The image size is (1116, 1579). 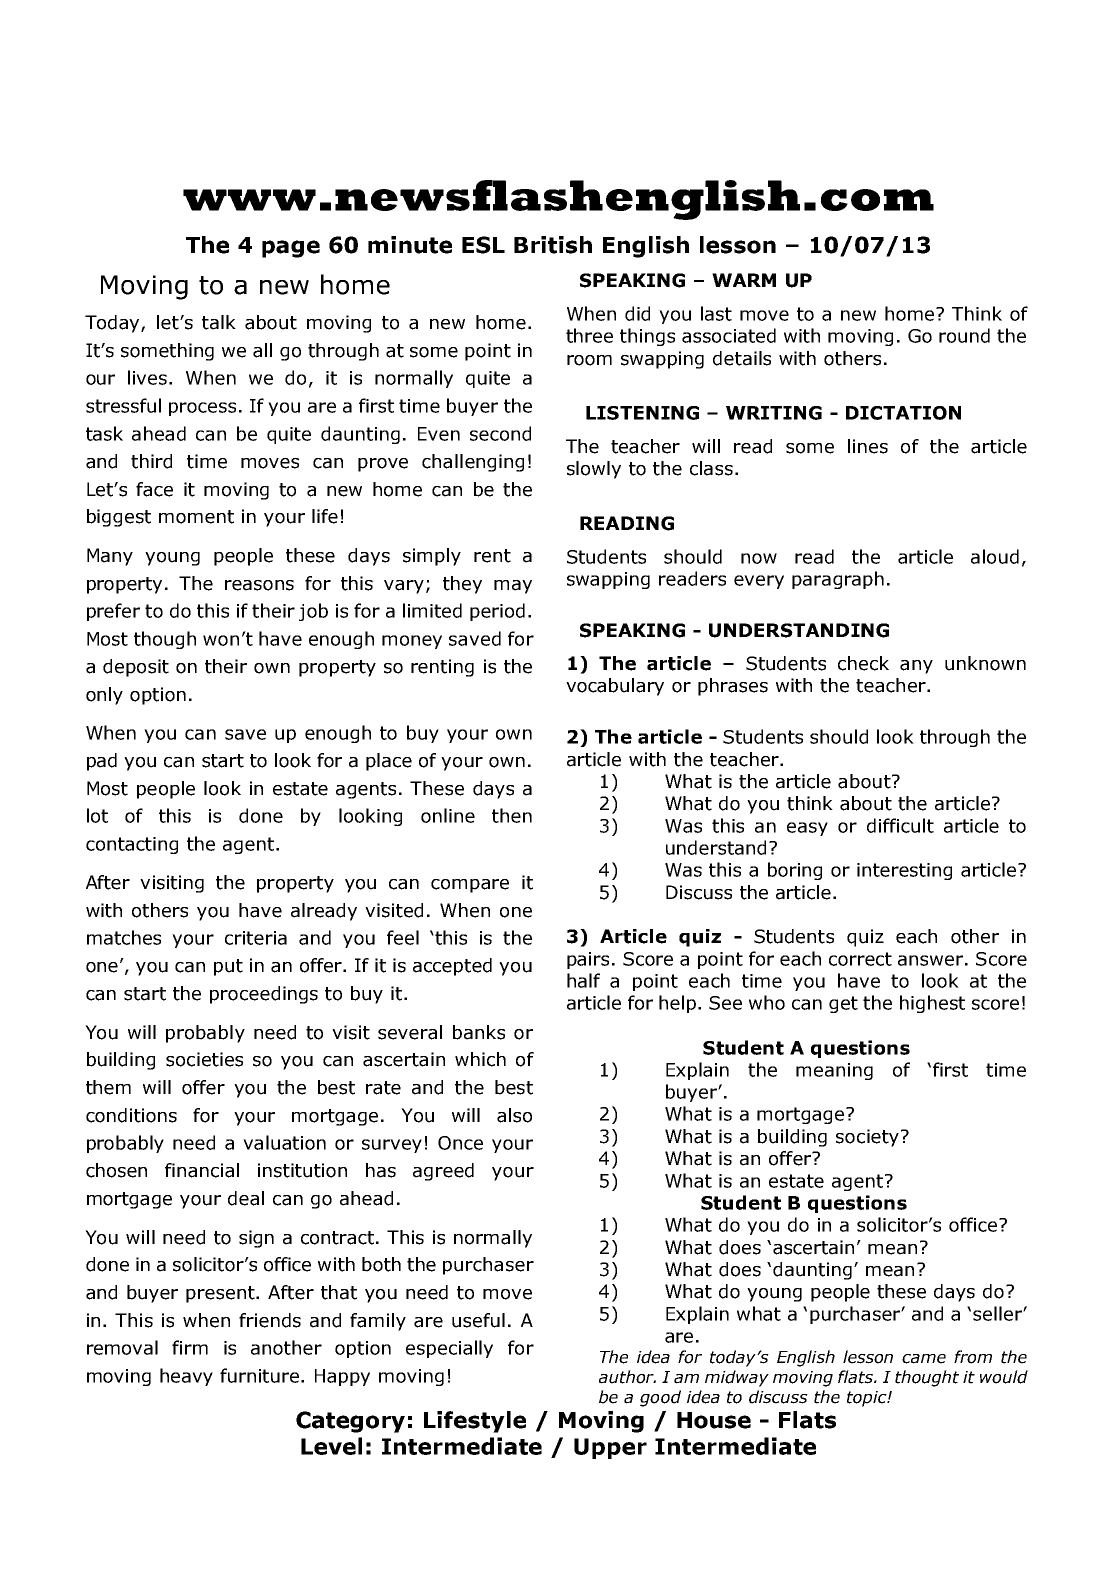 What do you see at coordinates (900, 825) in the document?
I see `difficult` at bounding box center [900, 825].
